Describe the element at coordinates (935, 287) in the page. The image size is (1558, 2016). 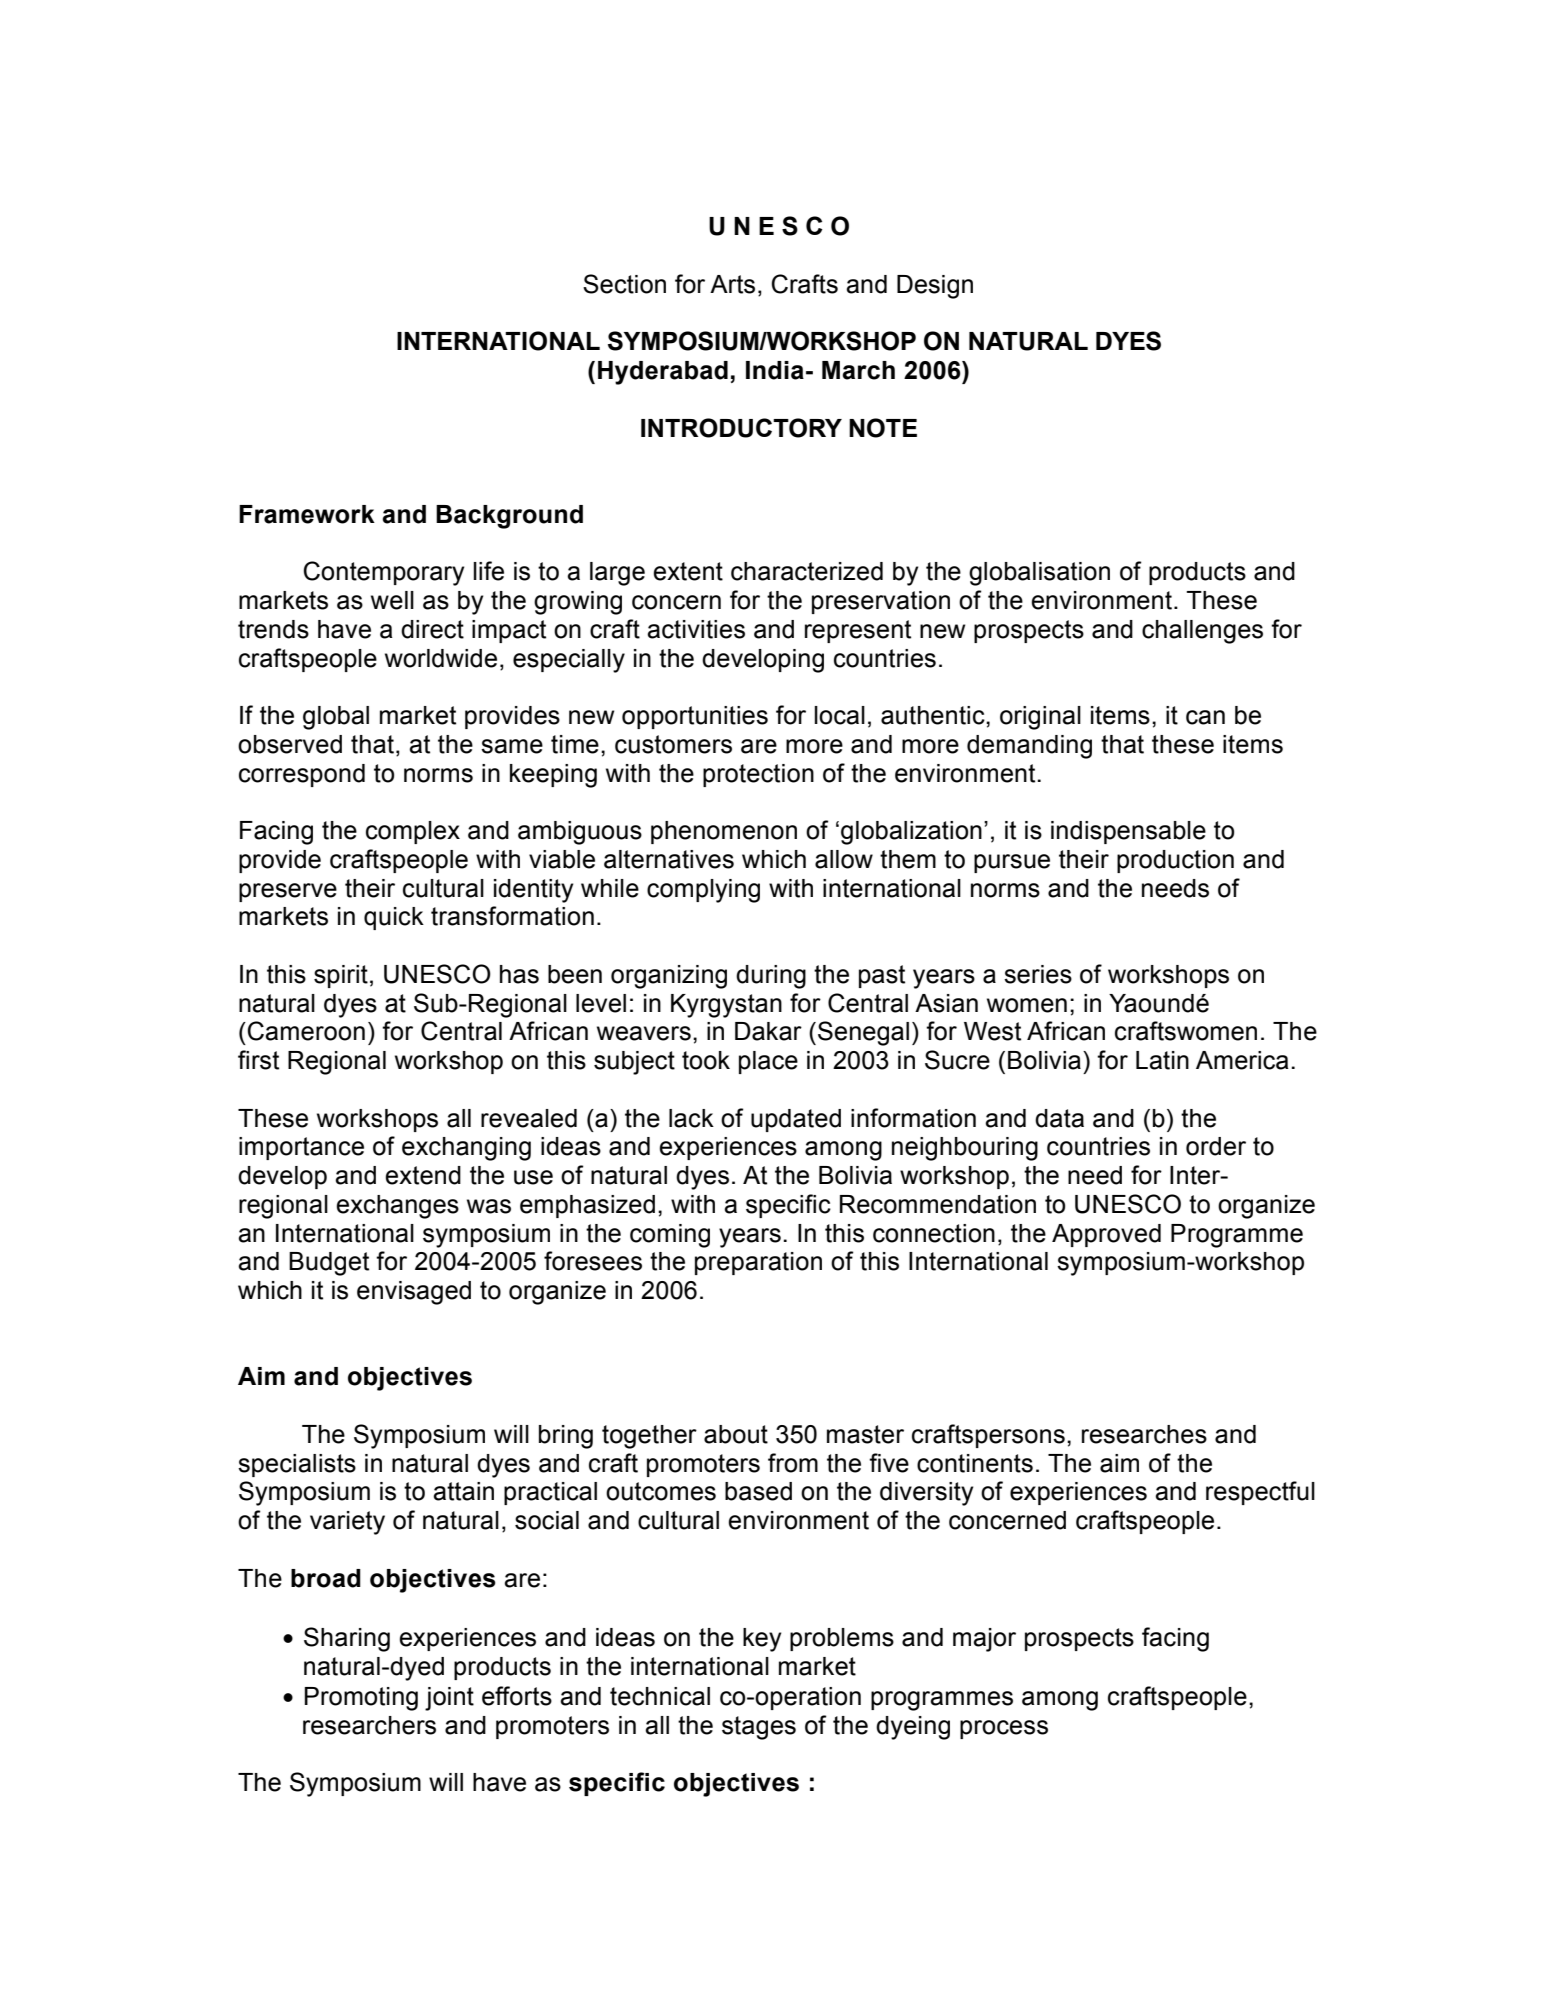
I see `Design` at that location.
